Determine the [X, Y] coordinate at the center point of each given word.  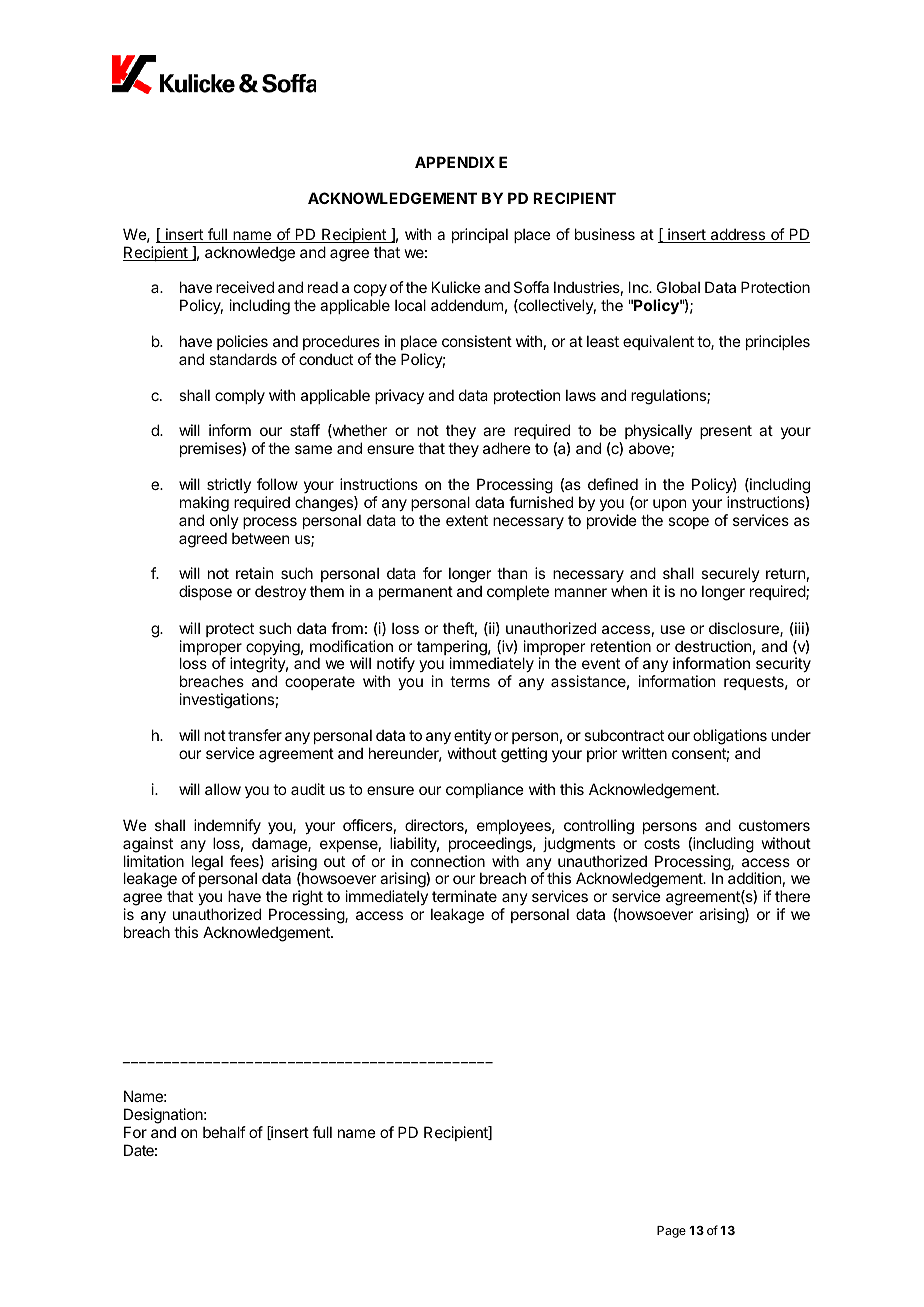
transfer [255, 735]
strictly [229, 485]
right [308, 898]
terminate [464, 896]
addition [754, 878]
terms [470, 681]
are [494, 431]
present [726, 432]
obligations [730, 738]
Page [671, 1232]
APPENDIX [455, 162]
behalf [224, 1132]
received [245, 287]
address [738, 235]
